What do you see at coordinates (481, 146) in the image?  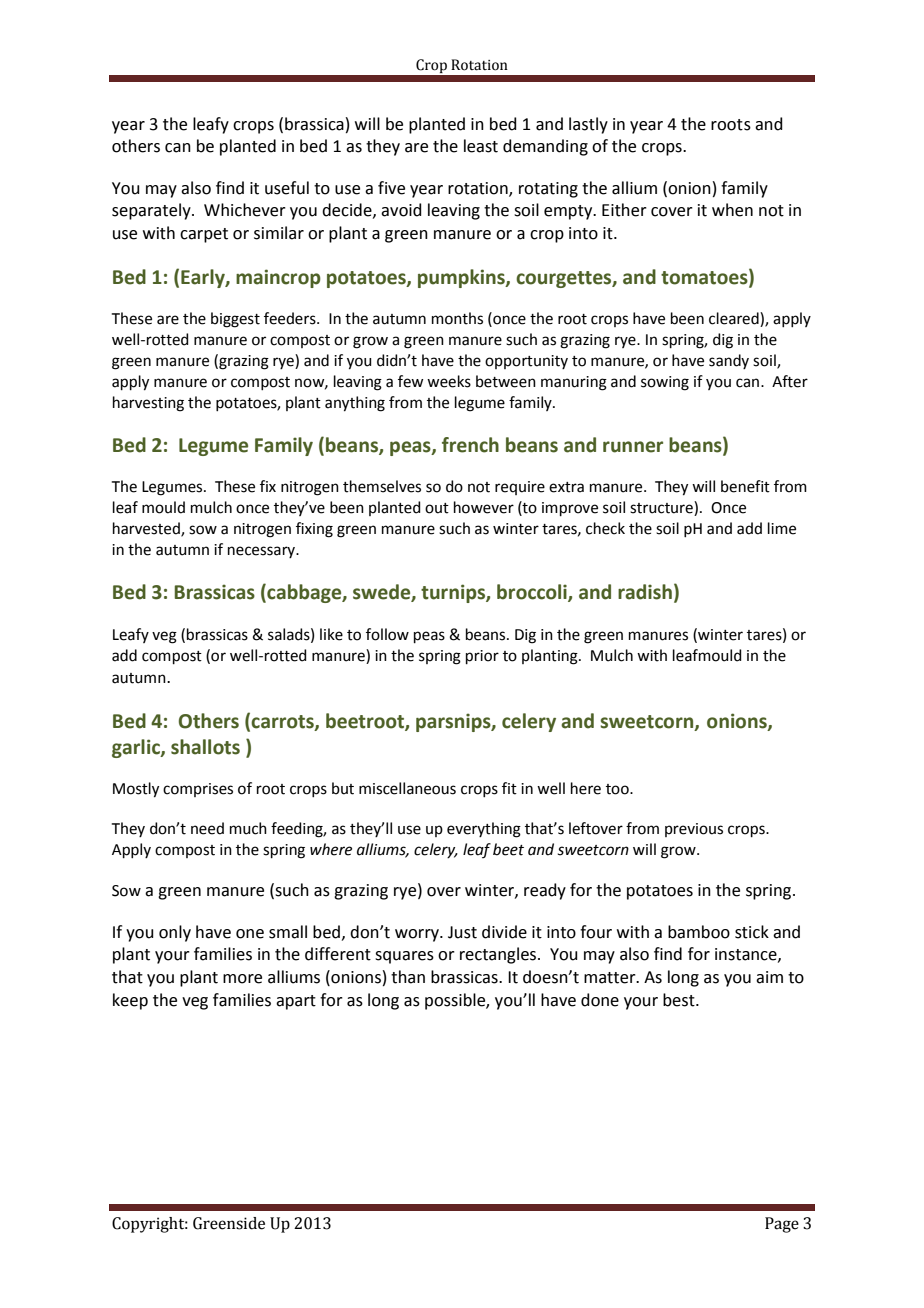 I see `least` at bounding box center [481, 146].
